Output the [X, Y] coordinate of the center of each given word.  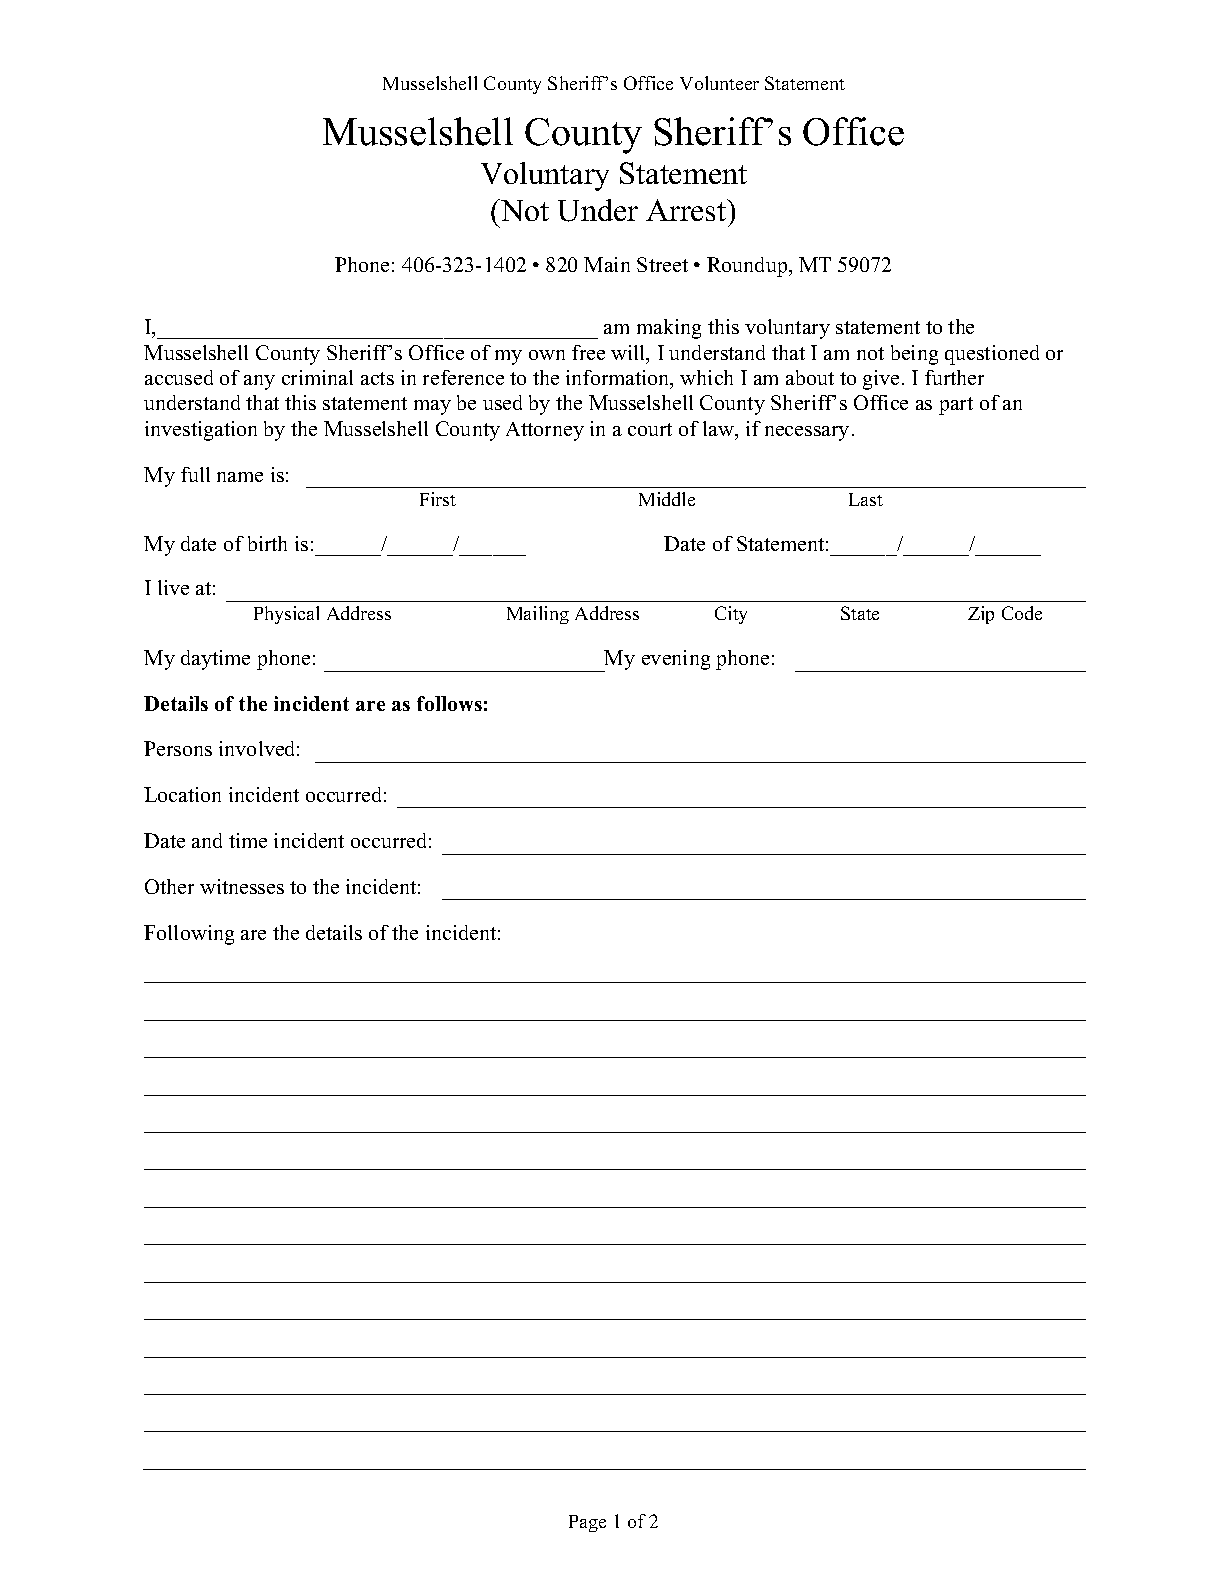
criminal [317, 377]
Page [587, 1523]
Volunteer [719, 83]
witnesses [242, 886]
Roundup [748, 267]
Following [189, 935]
